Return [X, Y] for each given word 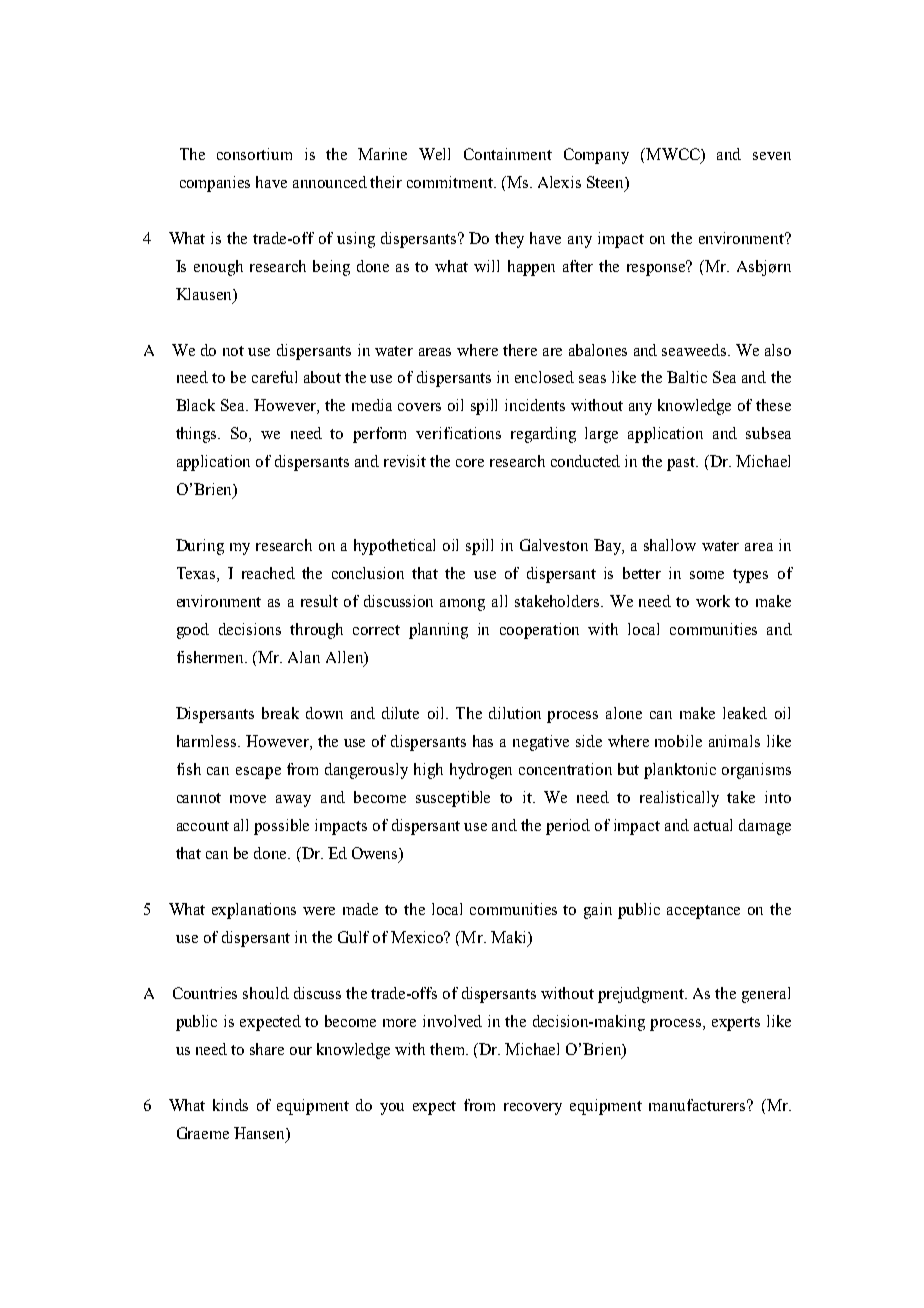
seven [772, 156]
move [248, 799]
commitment [451, 182]
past [682, 464]
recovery [533, 1109]
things [198, 435]
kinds [230, 1105]
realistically [679, 799]
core [470, 463]
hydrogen [481, 771]
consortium [254, 154]
